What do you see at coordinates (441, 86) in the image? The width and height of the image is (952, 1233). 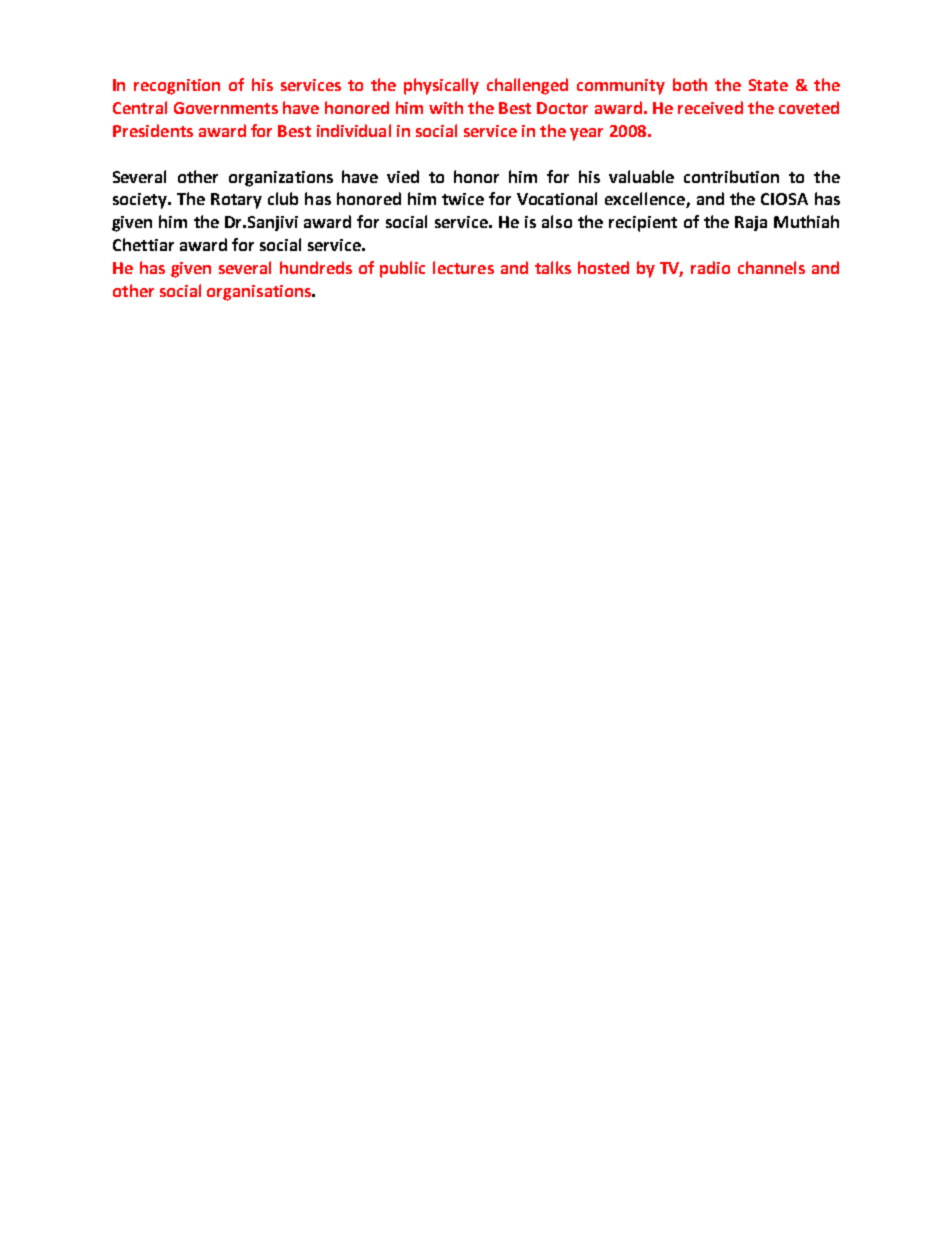 I see `physically` at bounding box center [441, 86].
